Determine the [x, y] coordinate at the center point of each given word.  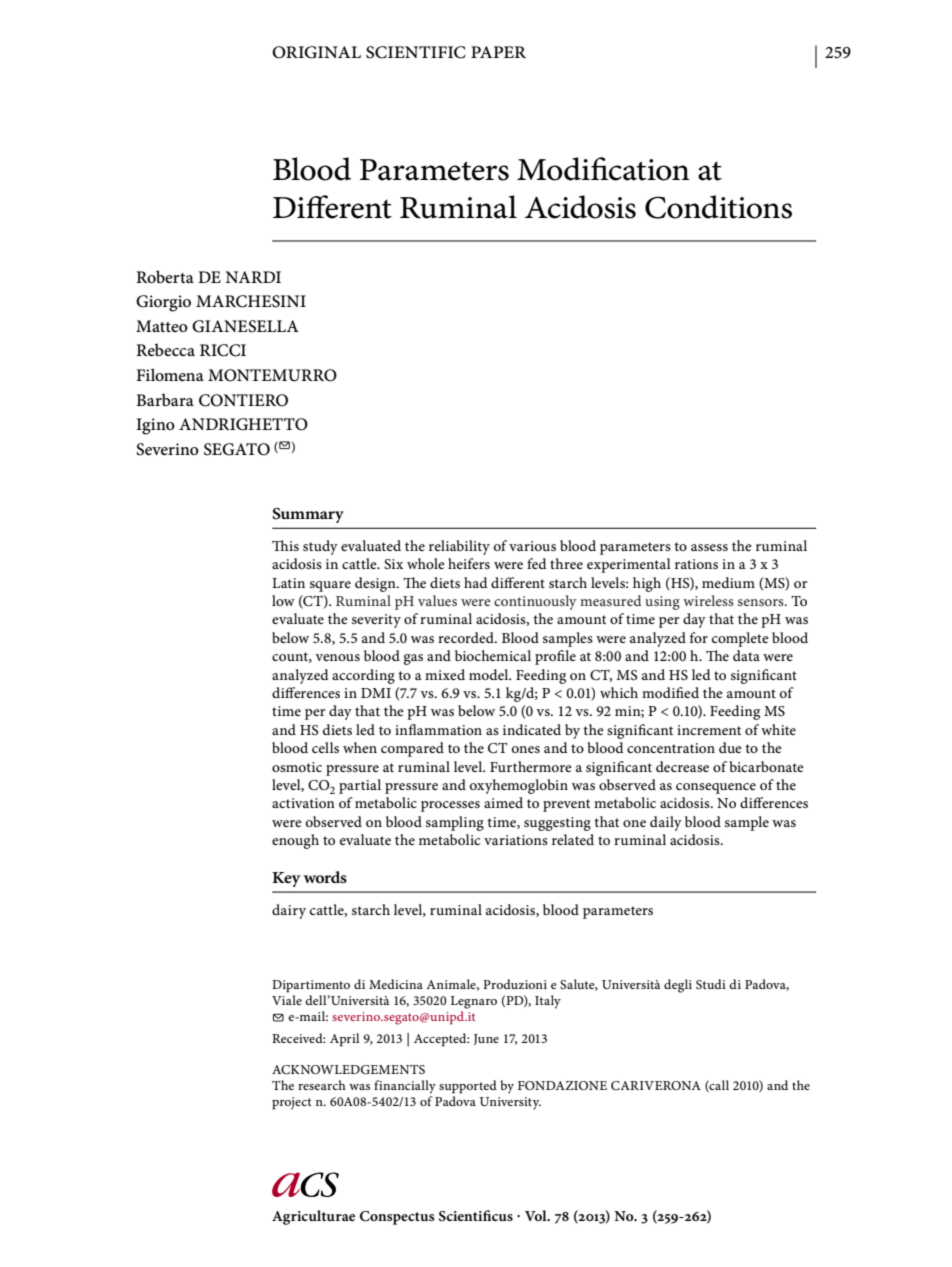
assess [709, 547]
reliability [459, 547]
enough [295, 841]
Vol [537, 1215]
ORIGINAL [316, 52]
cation [649, 170]
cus [502, 1217]
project [292, 1103]
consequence [716, 788]
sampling [455, 823]
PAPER [498, 52]
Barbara [165, 399]
